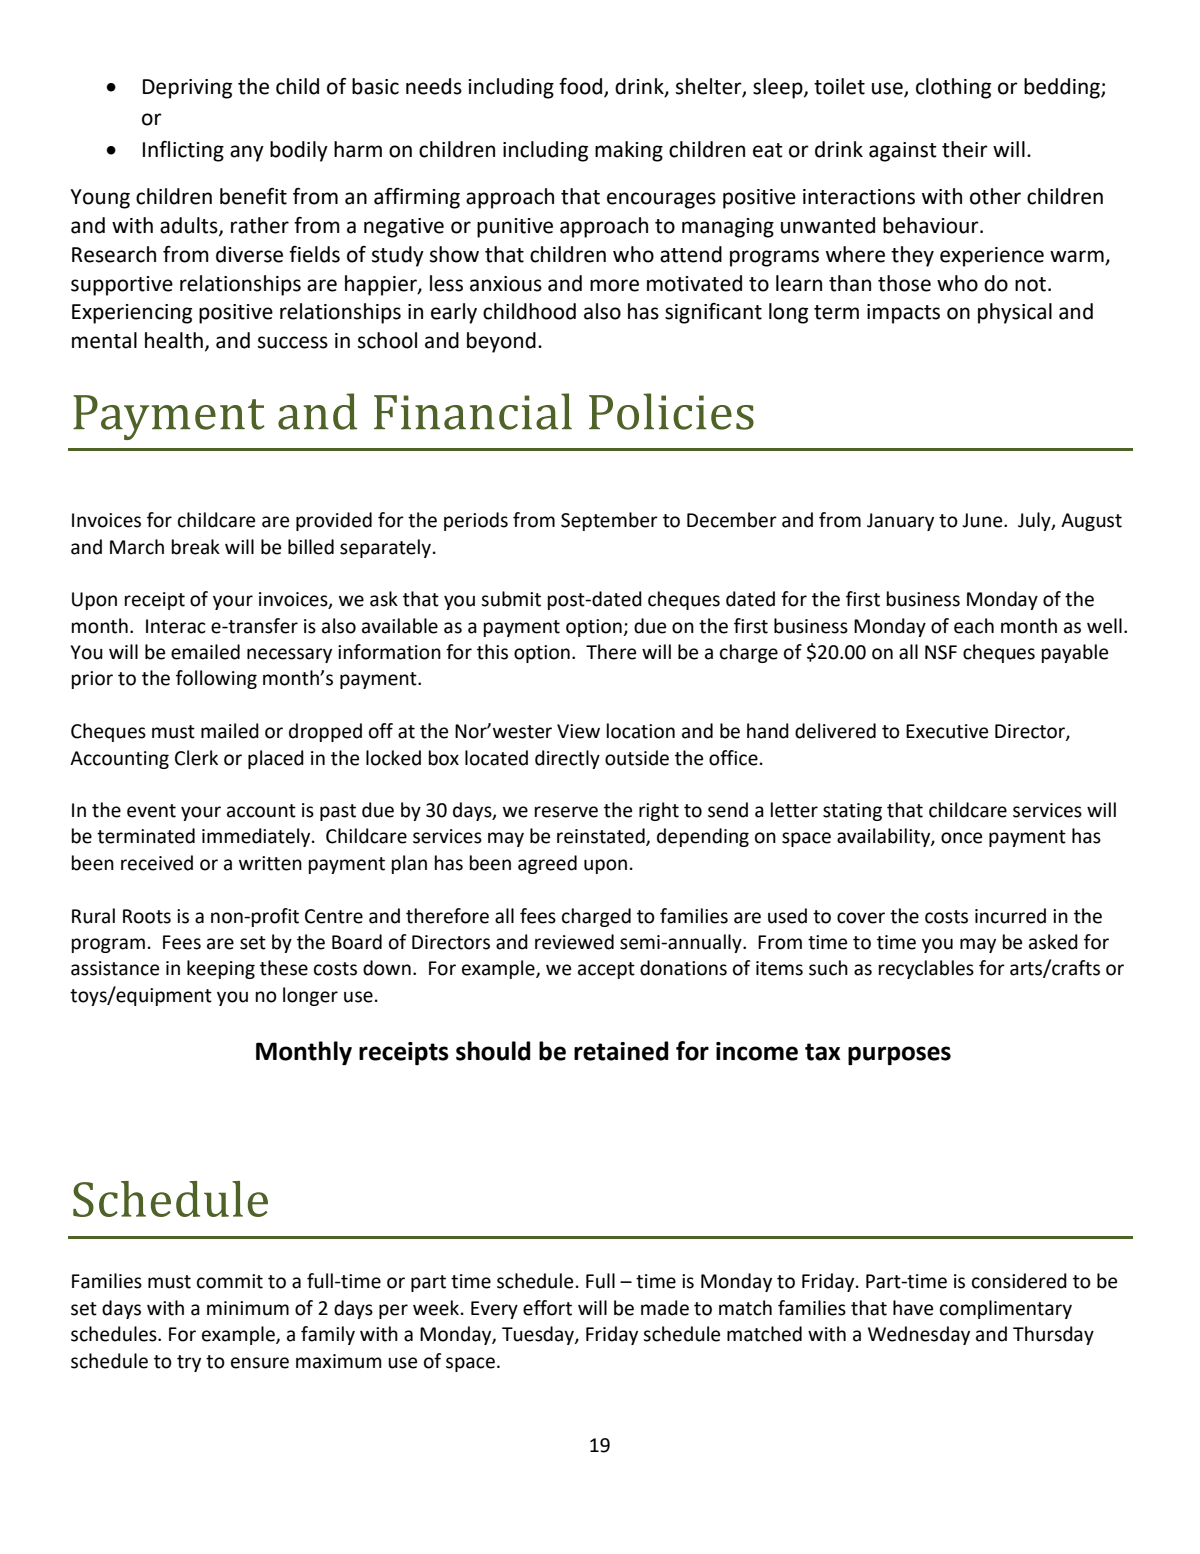 The height and width of the screenshot is (1554, 1200). I want to click on incurred, so click(1010, 916).
